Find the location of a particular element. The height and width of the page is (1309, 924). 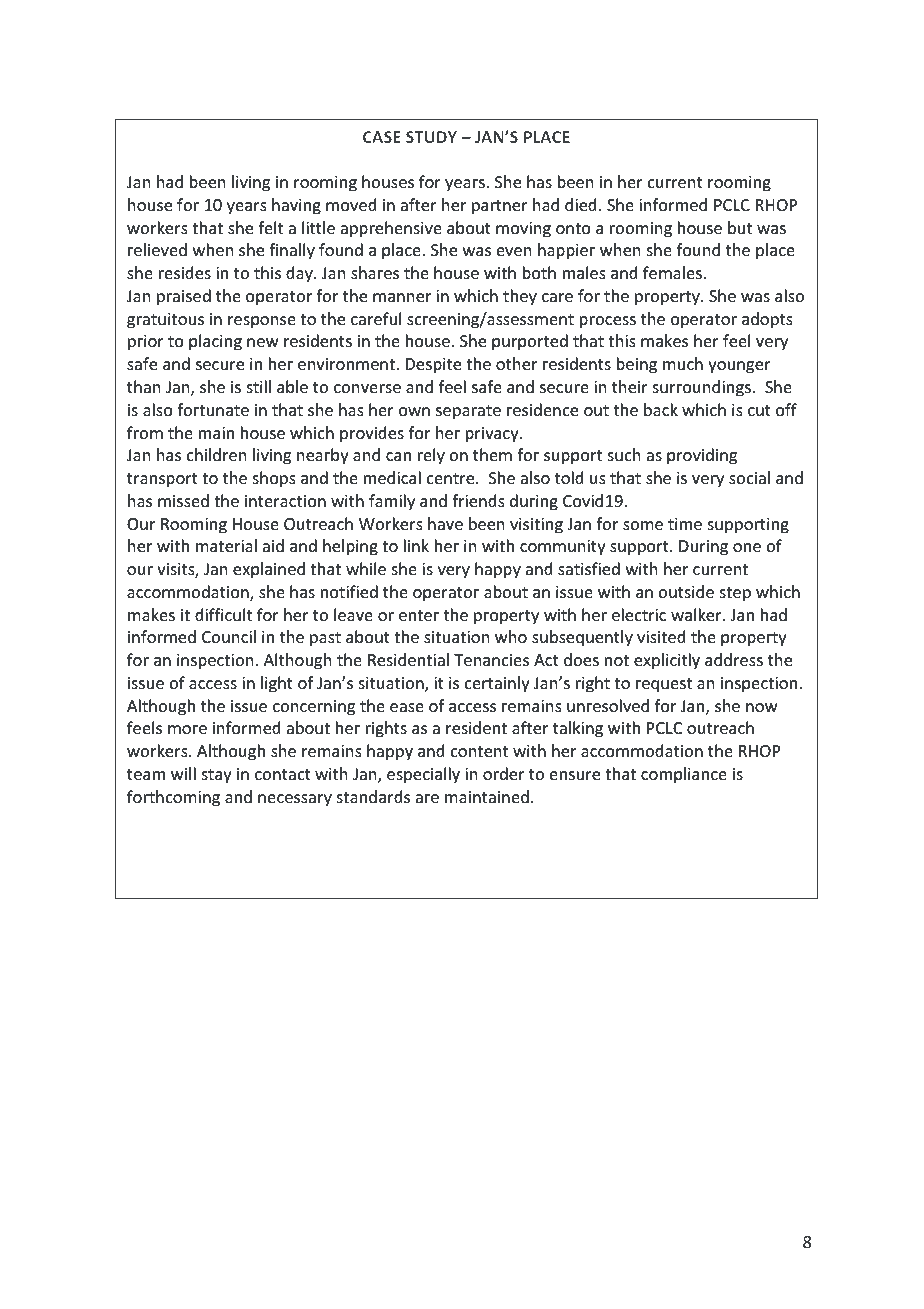

order is located at coordinates (504, 773).
